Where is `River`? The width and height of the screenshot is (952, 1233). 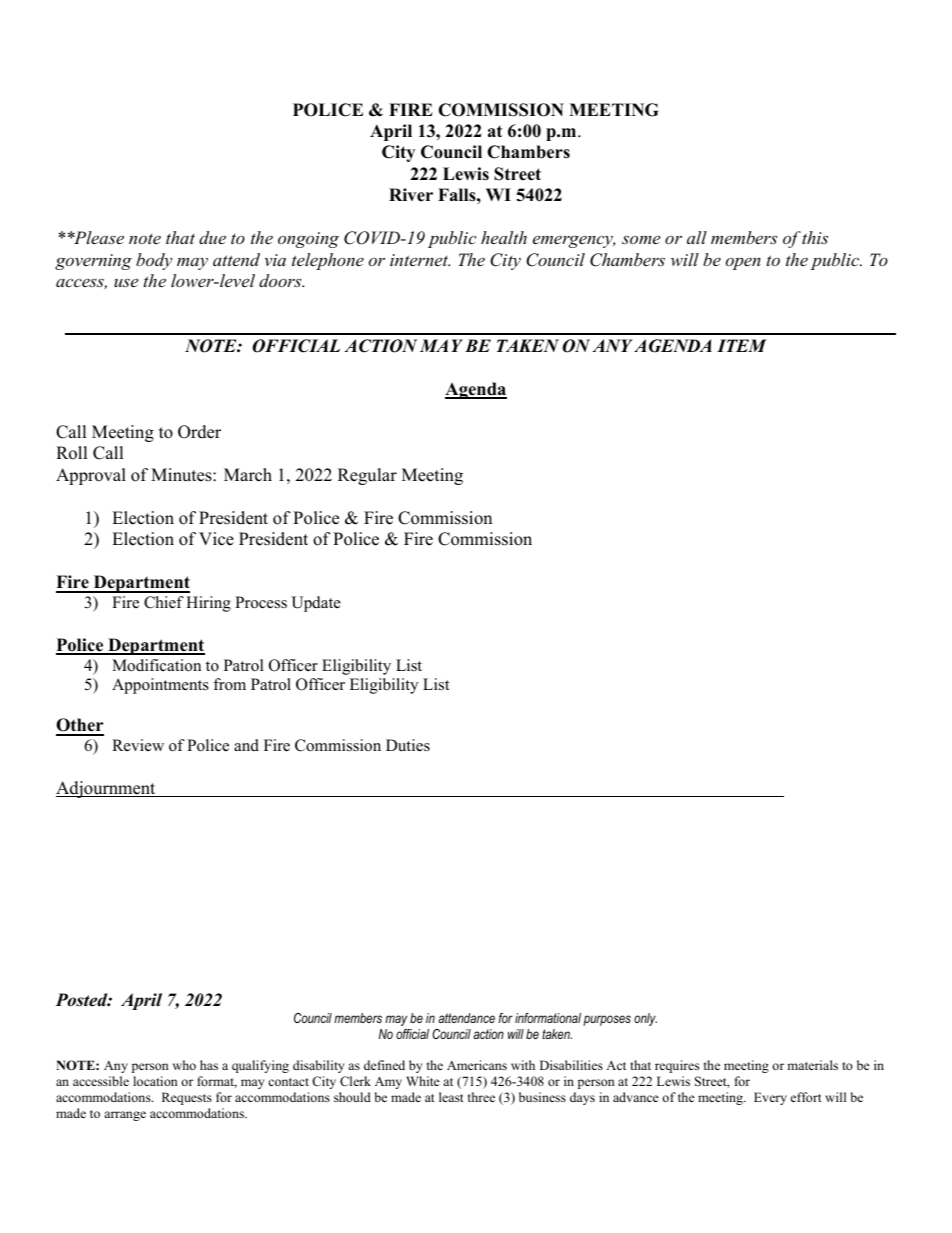
River is located at coordinates (411, 195).
